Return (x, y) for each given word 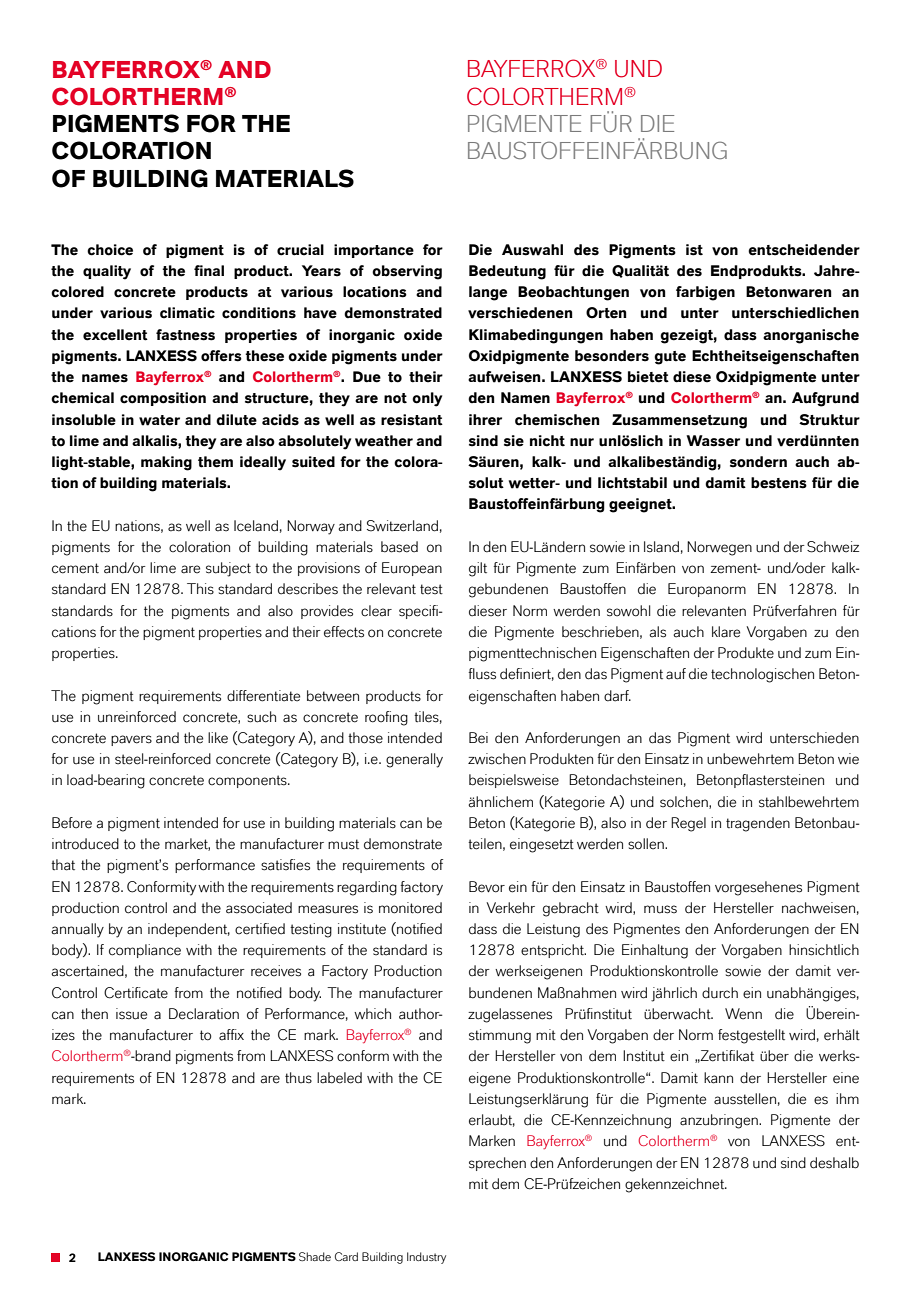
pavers (131, 740)
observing (407, 272)
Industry (426, 1258)
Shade (315, 1256)
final (209, 270)
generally (414, 760)
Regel (688, 824)
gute (670, 358)
